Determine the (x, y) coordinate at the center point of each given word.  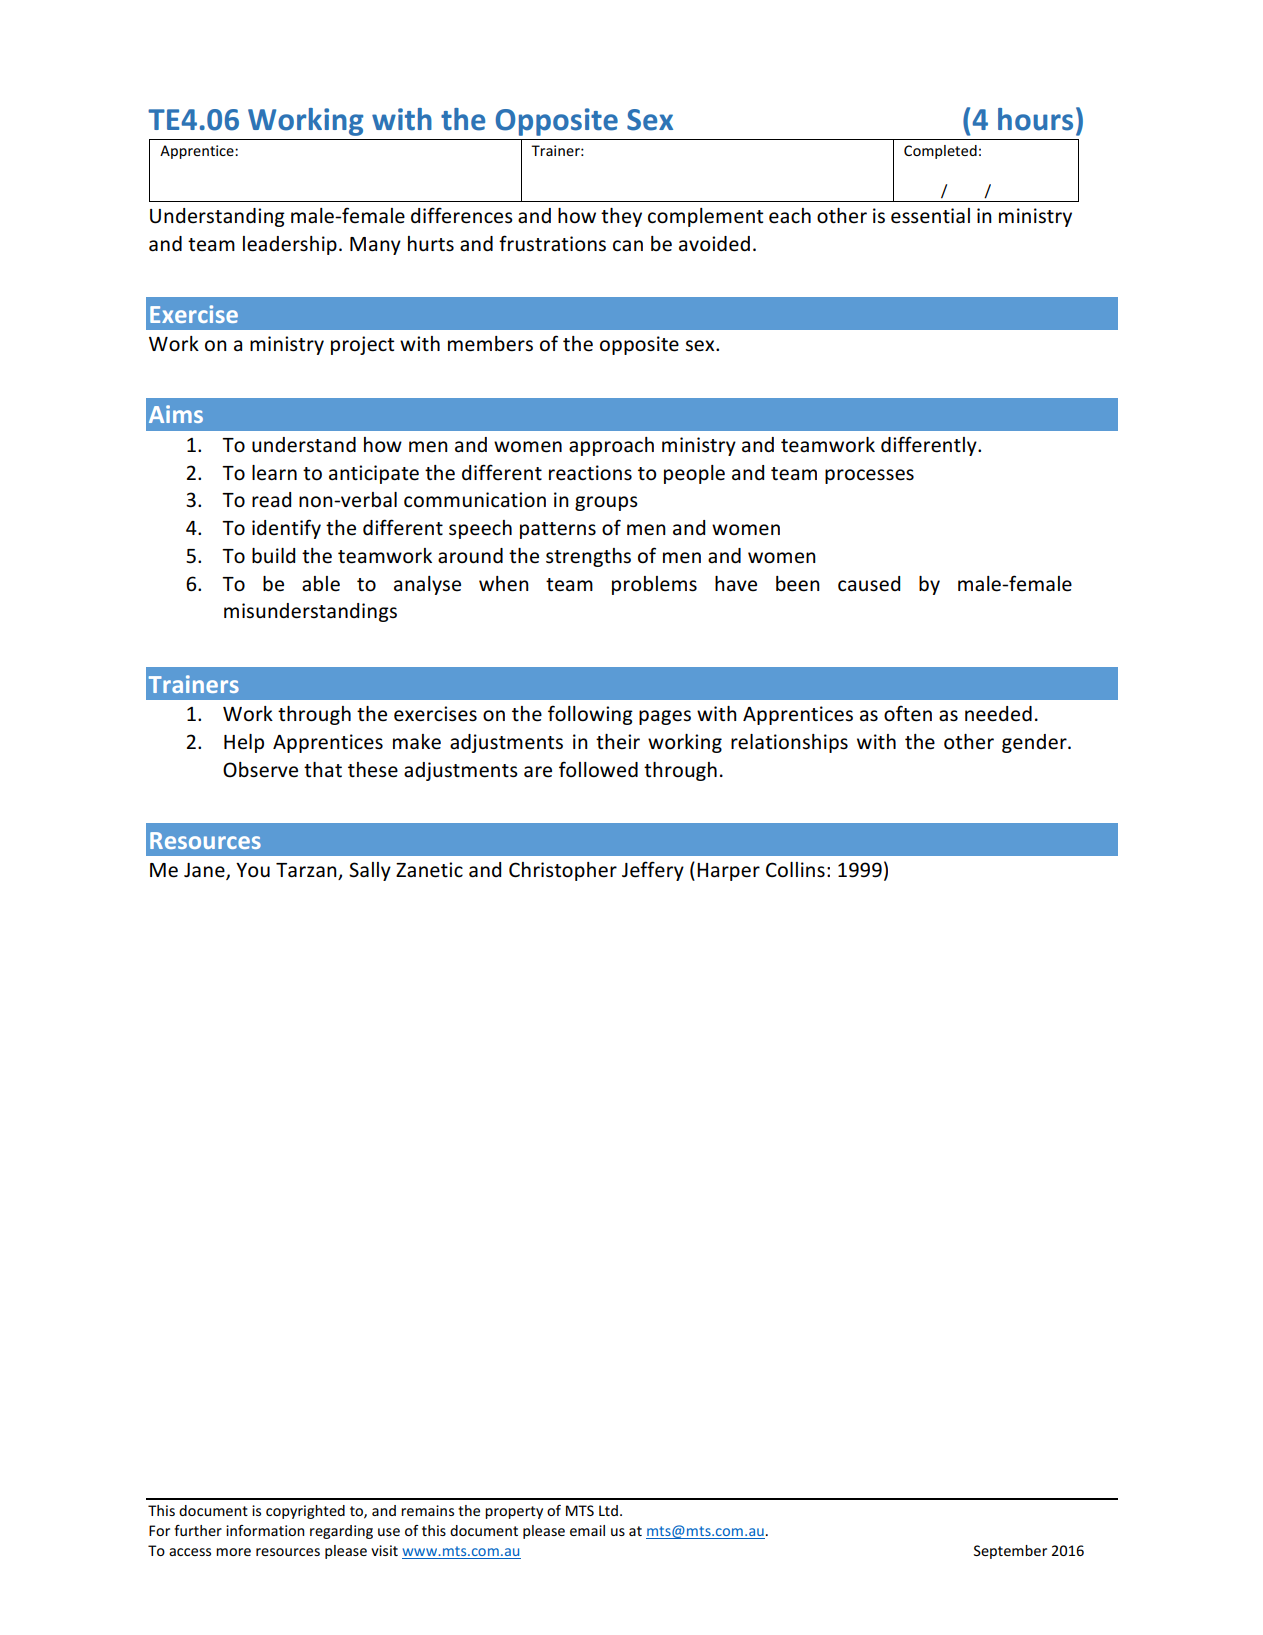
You (253, 870)
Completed (940, 152)
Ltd (608, 1510)
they (621, 217)
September (1010, 1552)
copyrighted (305, 1512)
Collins (795, 870)
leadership (290, 245)
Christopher (563, 871)
